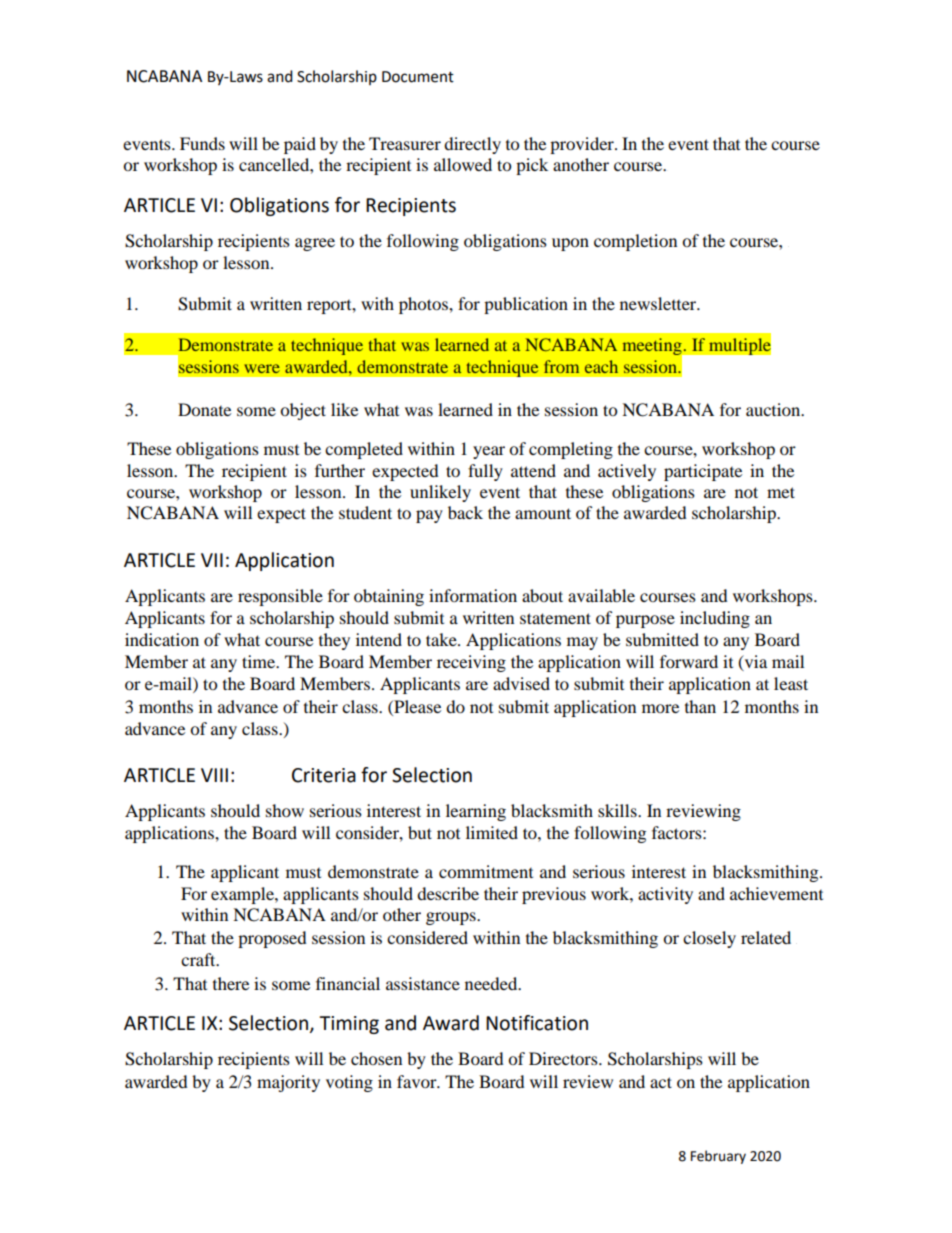 The width and height of the screenshot is (952, 1233). I want to click on learning, so click(476, 812).
